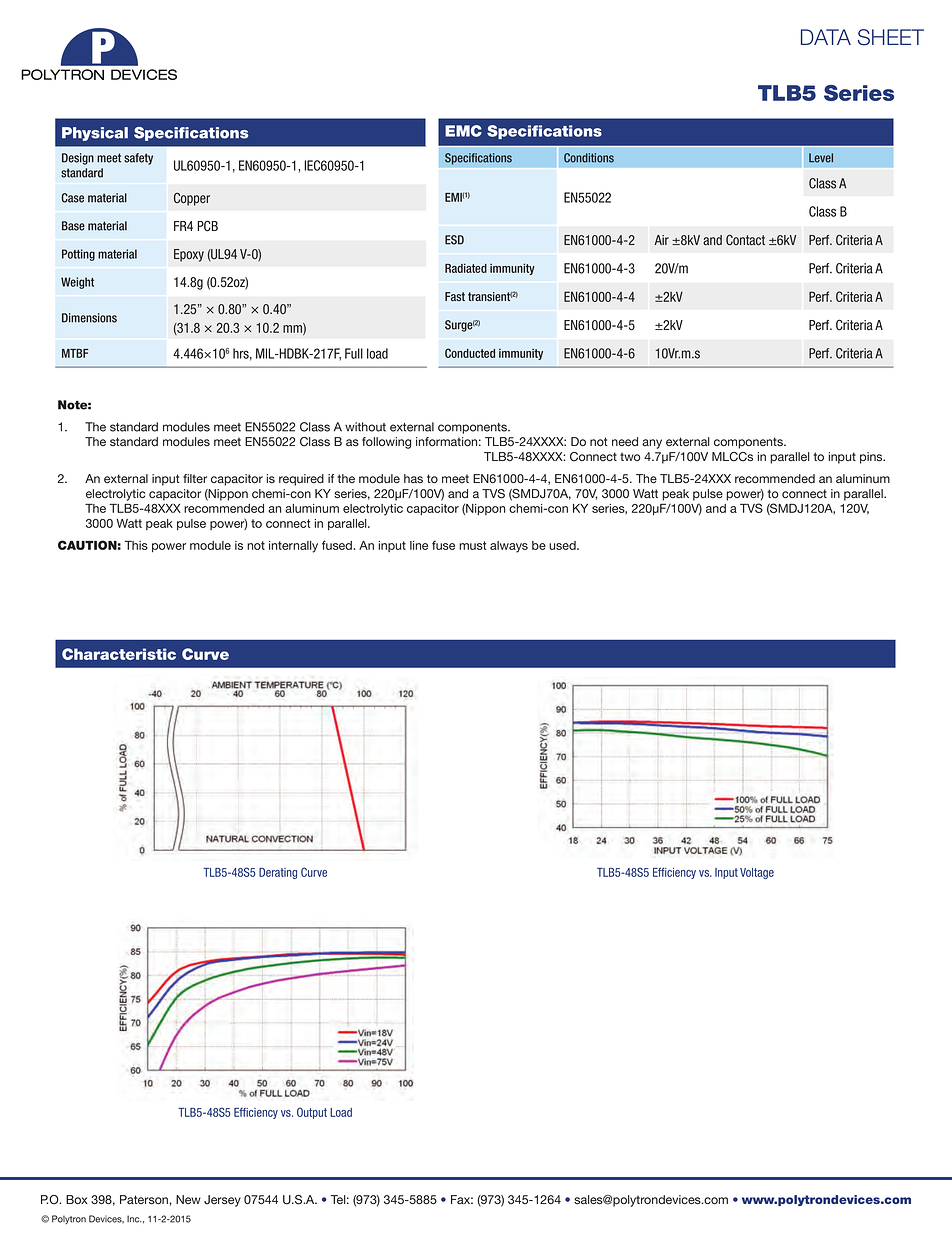 This image has width=952, height=1233. I want to click on Output, so click(312, 1113).
